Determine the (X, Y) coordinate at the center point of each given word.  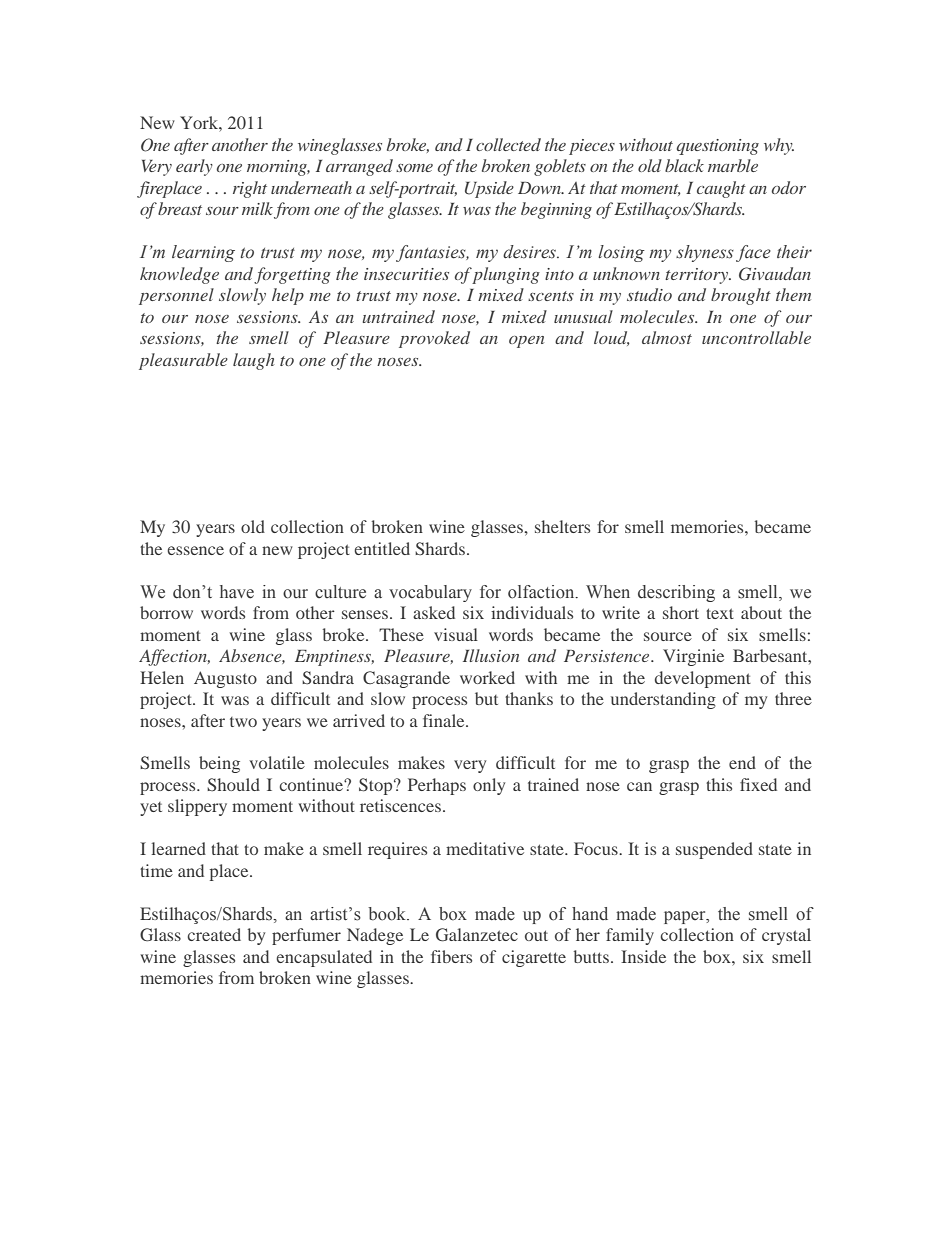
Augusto (225, 679)
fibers (451, 956)
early (194, 167)
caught (721, 189)
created (214, 934)
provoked (434, 339)
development (703, 679)
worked (487, 677)
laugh (254, 361)
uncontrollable (756, 337)
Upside (489, 189)
